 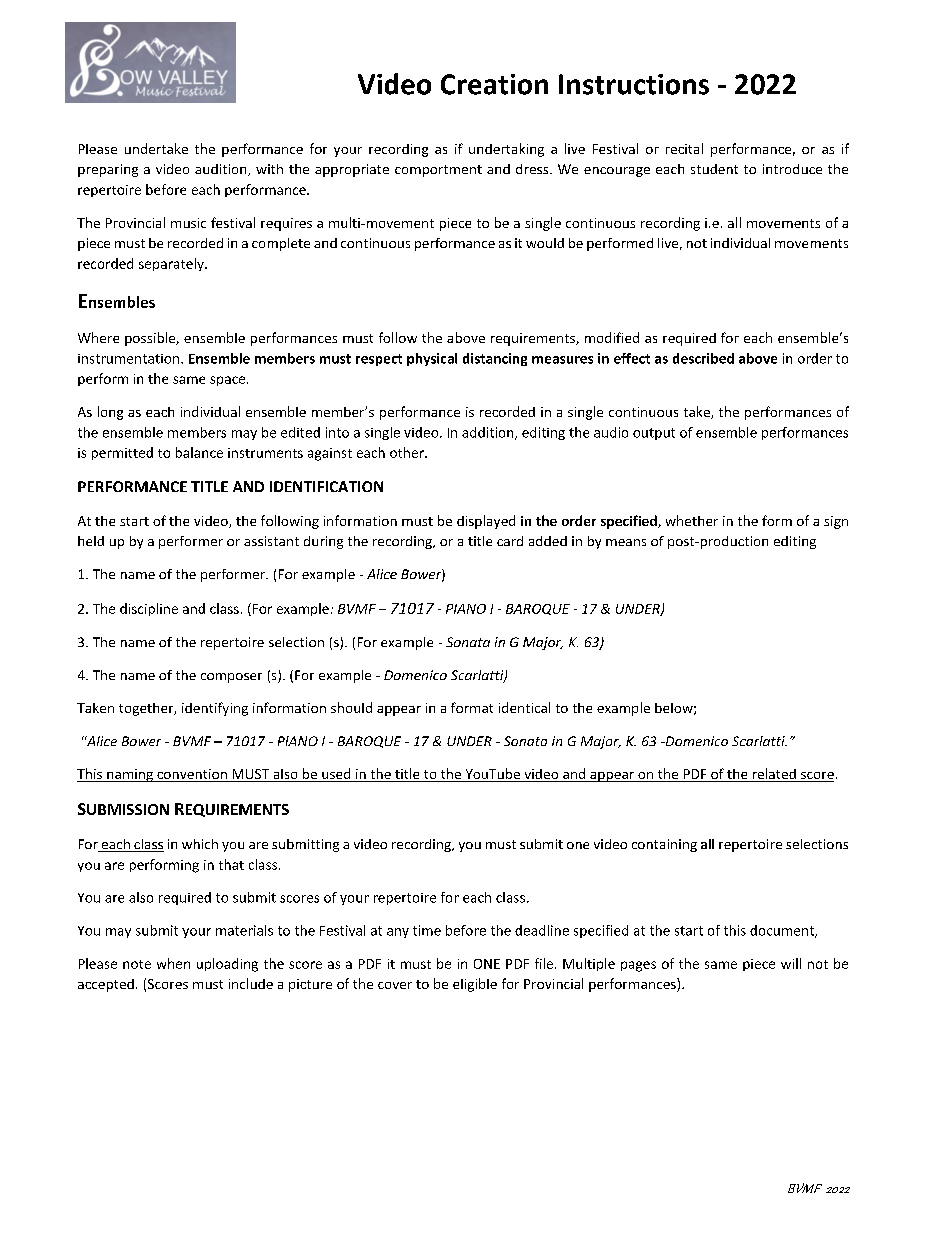 What do you see at coordinates (774, 775) in the screenshot?
I see `related` at bounding box center [774, 775].
